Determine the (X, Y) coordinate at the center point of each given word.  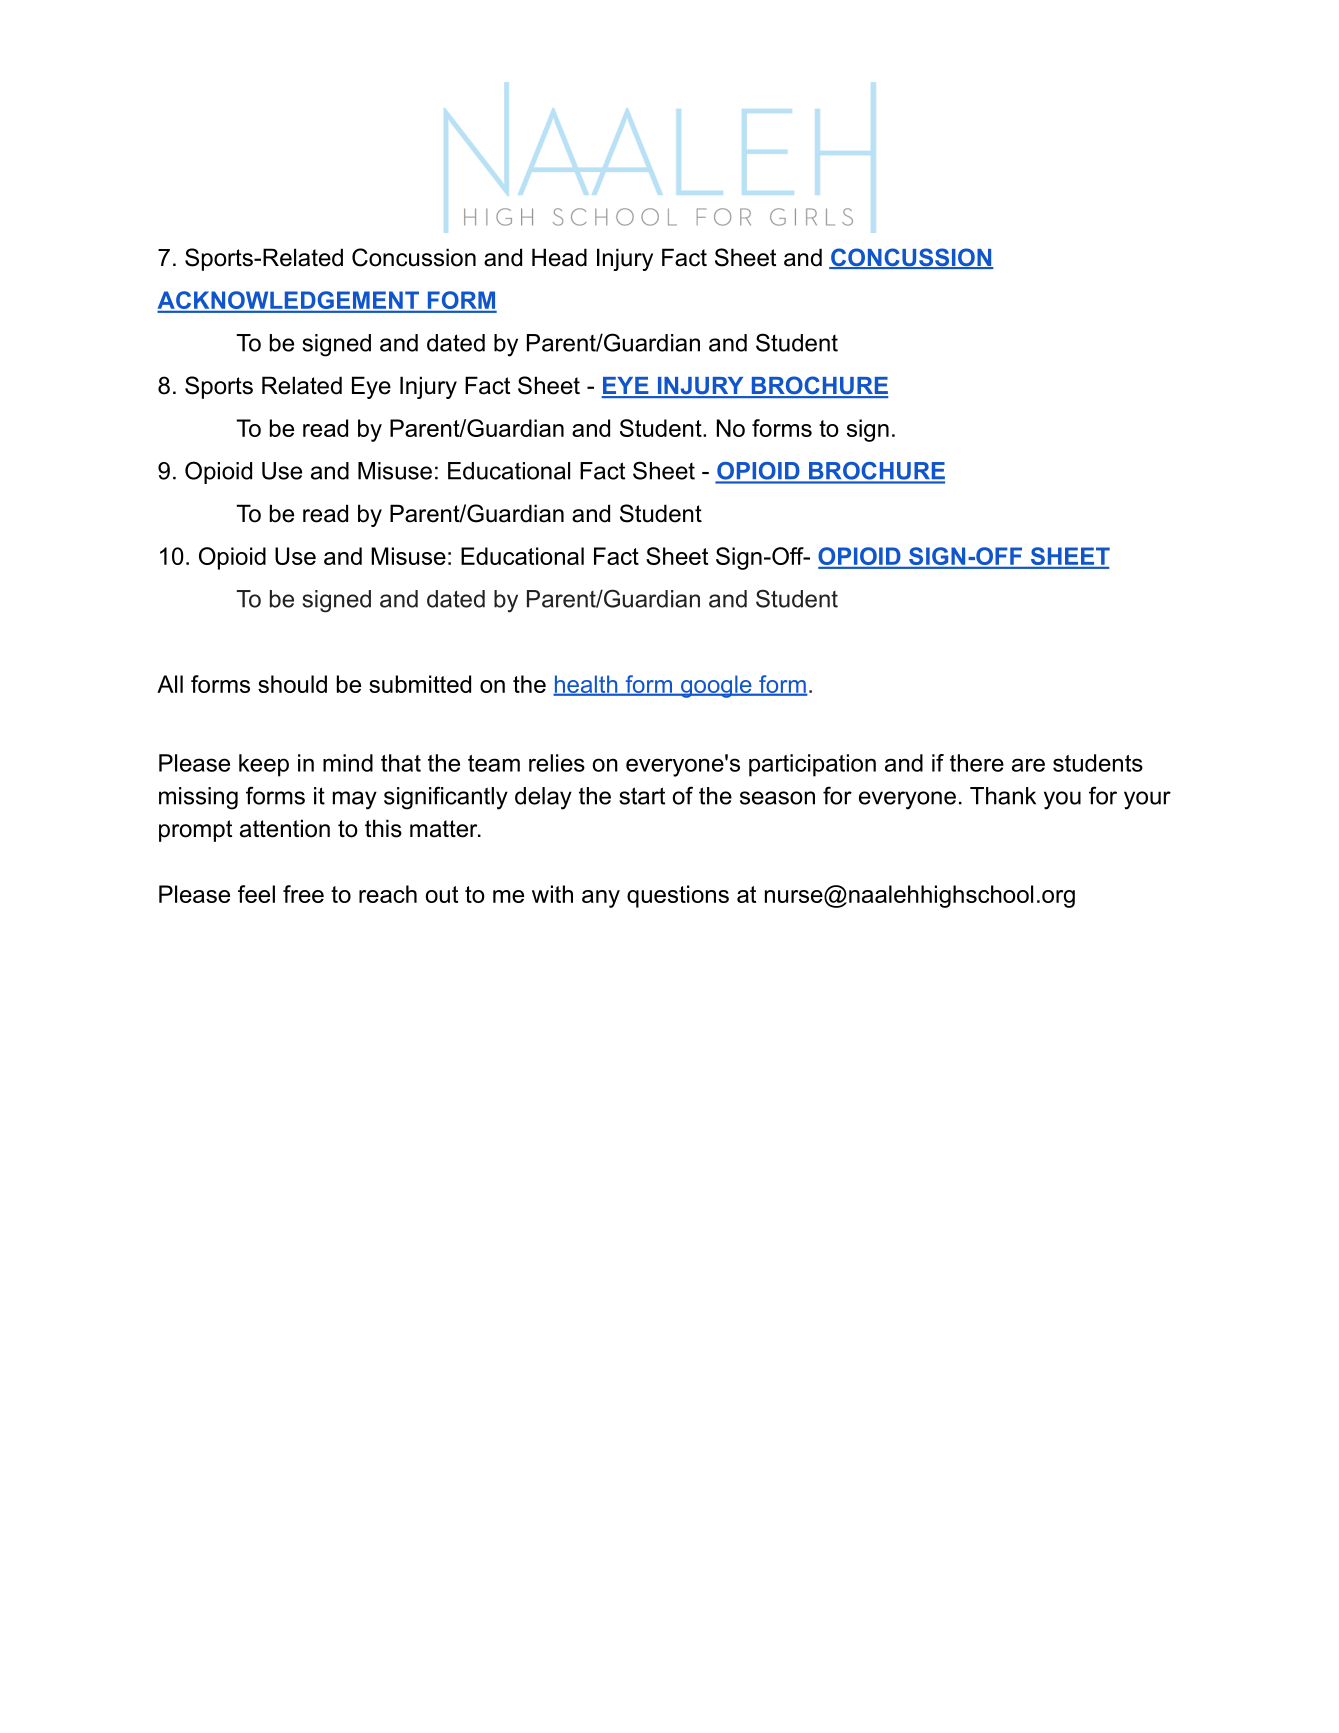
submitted (420, 684)
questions (678, 896)
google (716, 686)
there (977, 763)
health (586, 685)
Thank (1003, 796)
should (292, 684)
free (303, 894)
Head (559, 257)
